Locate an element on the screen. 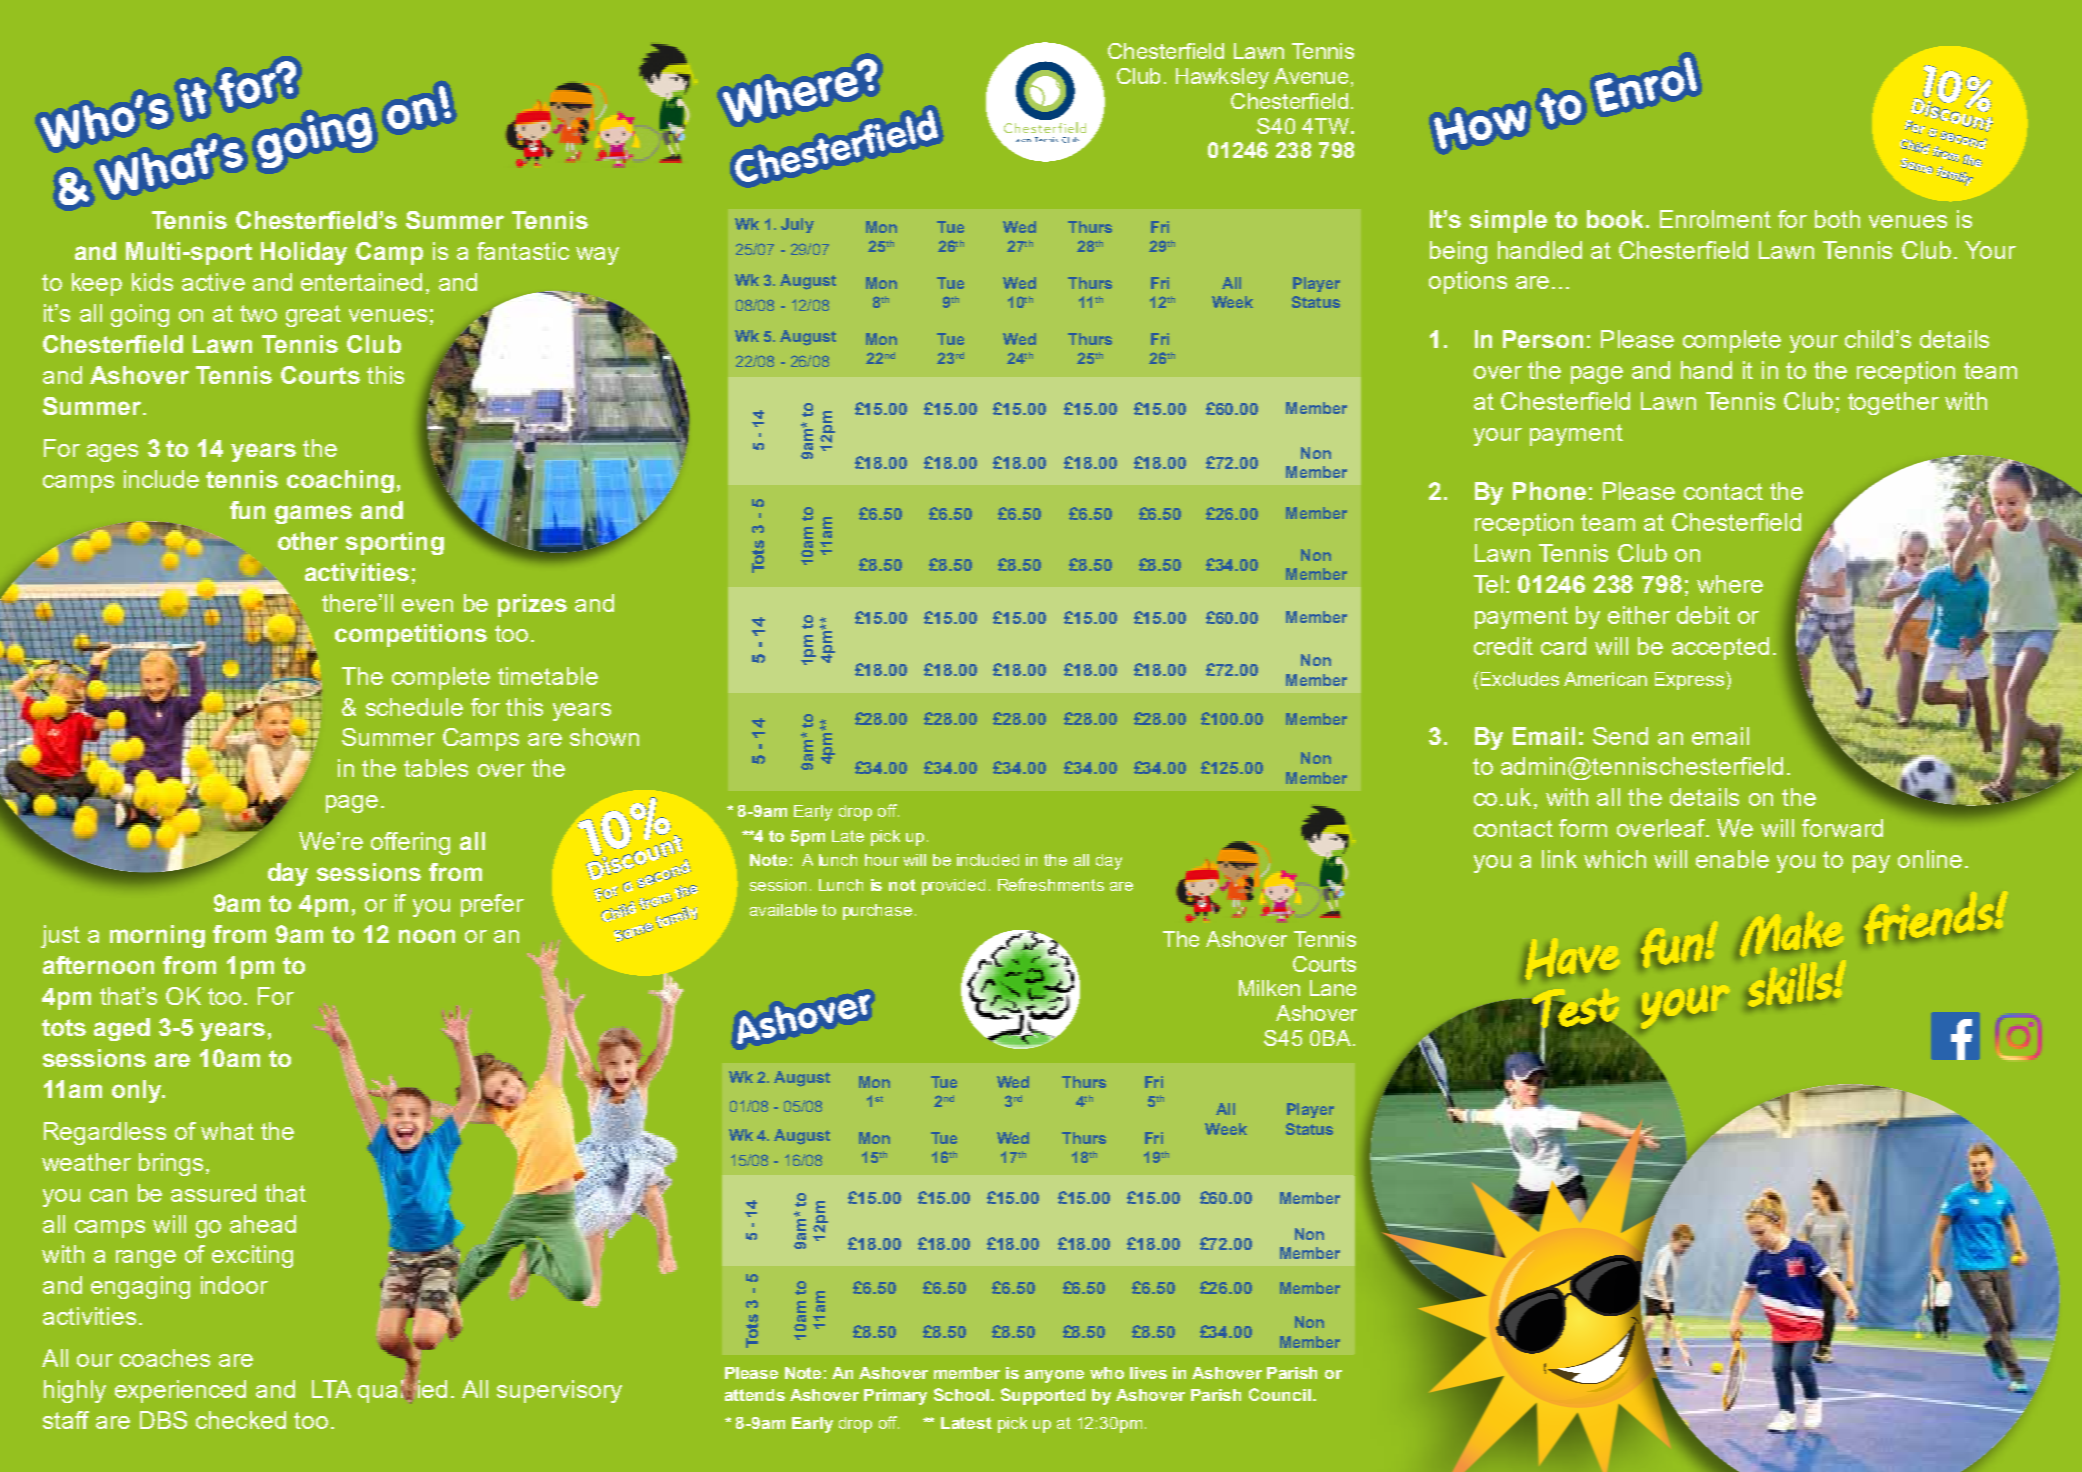  Milken is located at coordinates (1269, 988).
